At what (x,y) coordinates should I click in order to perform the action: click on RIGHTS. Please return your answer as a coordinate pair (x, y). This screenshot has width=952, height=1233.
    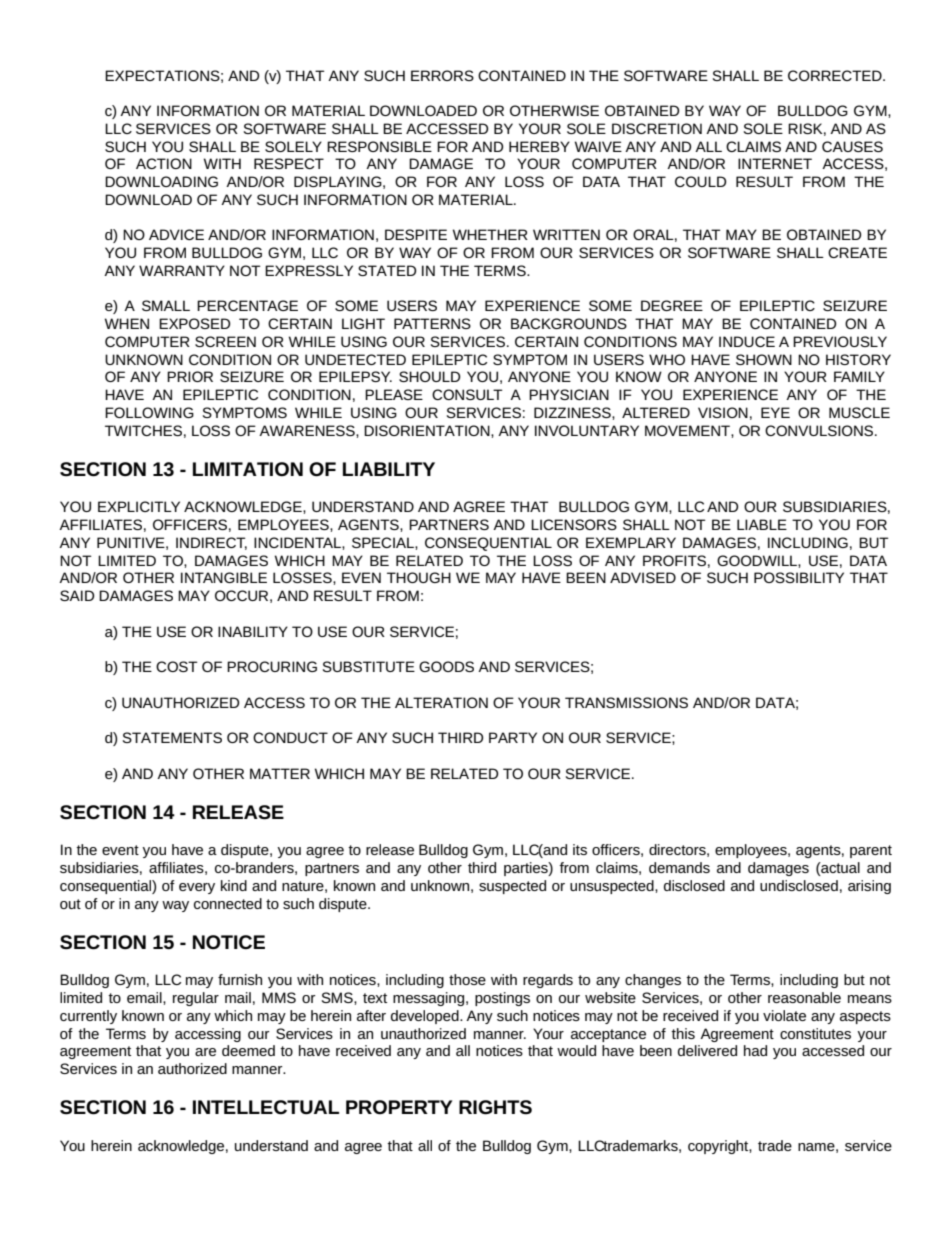
    Looking at the image, I should click on (495, 1107).
